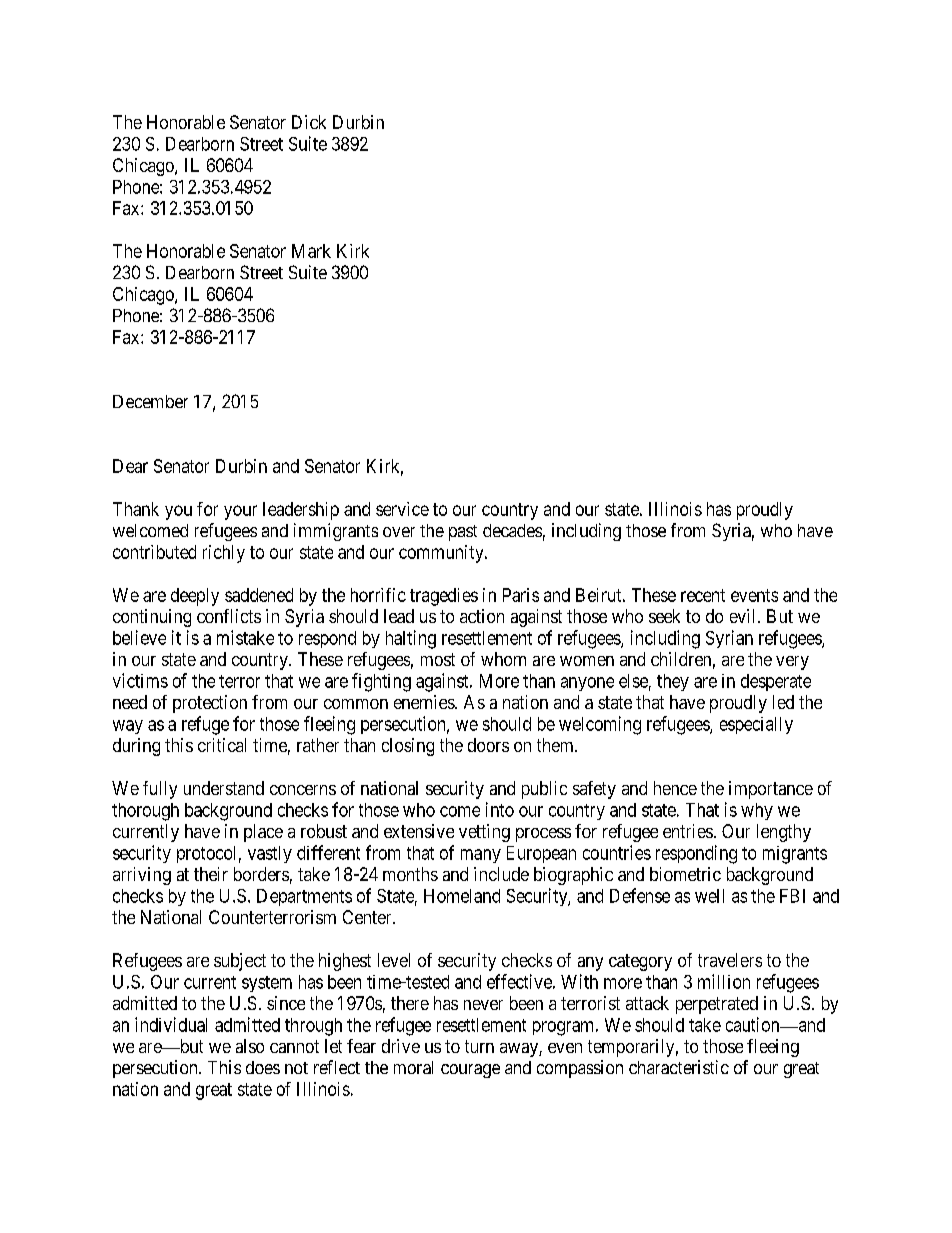  Describe the element at coordinates (679, 1067) in the image. I see `characteristic` at that location.
